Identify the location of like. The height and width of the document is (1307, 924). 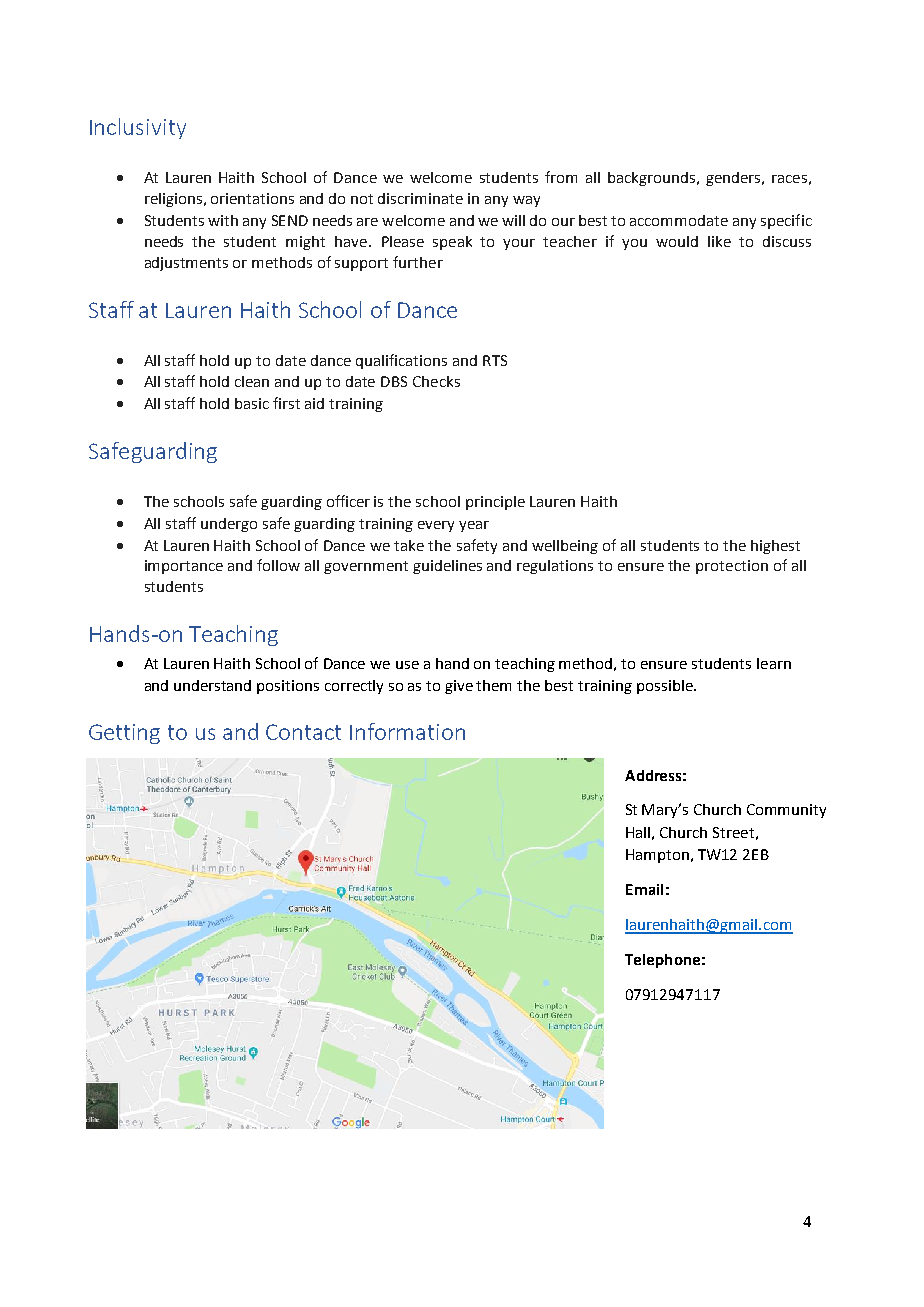
(719, 241).
